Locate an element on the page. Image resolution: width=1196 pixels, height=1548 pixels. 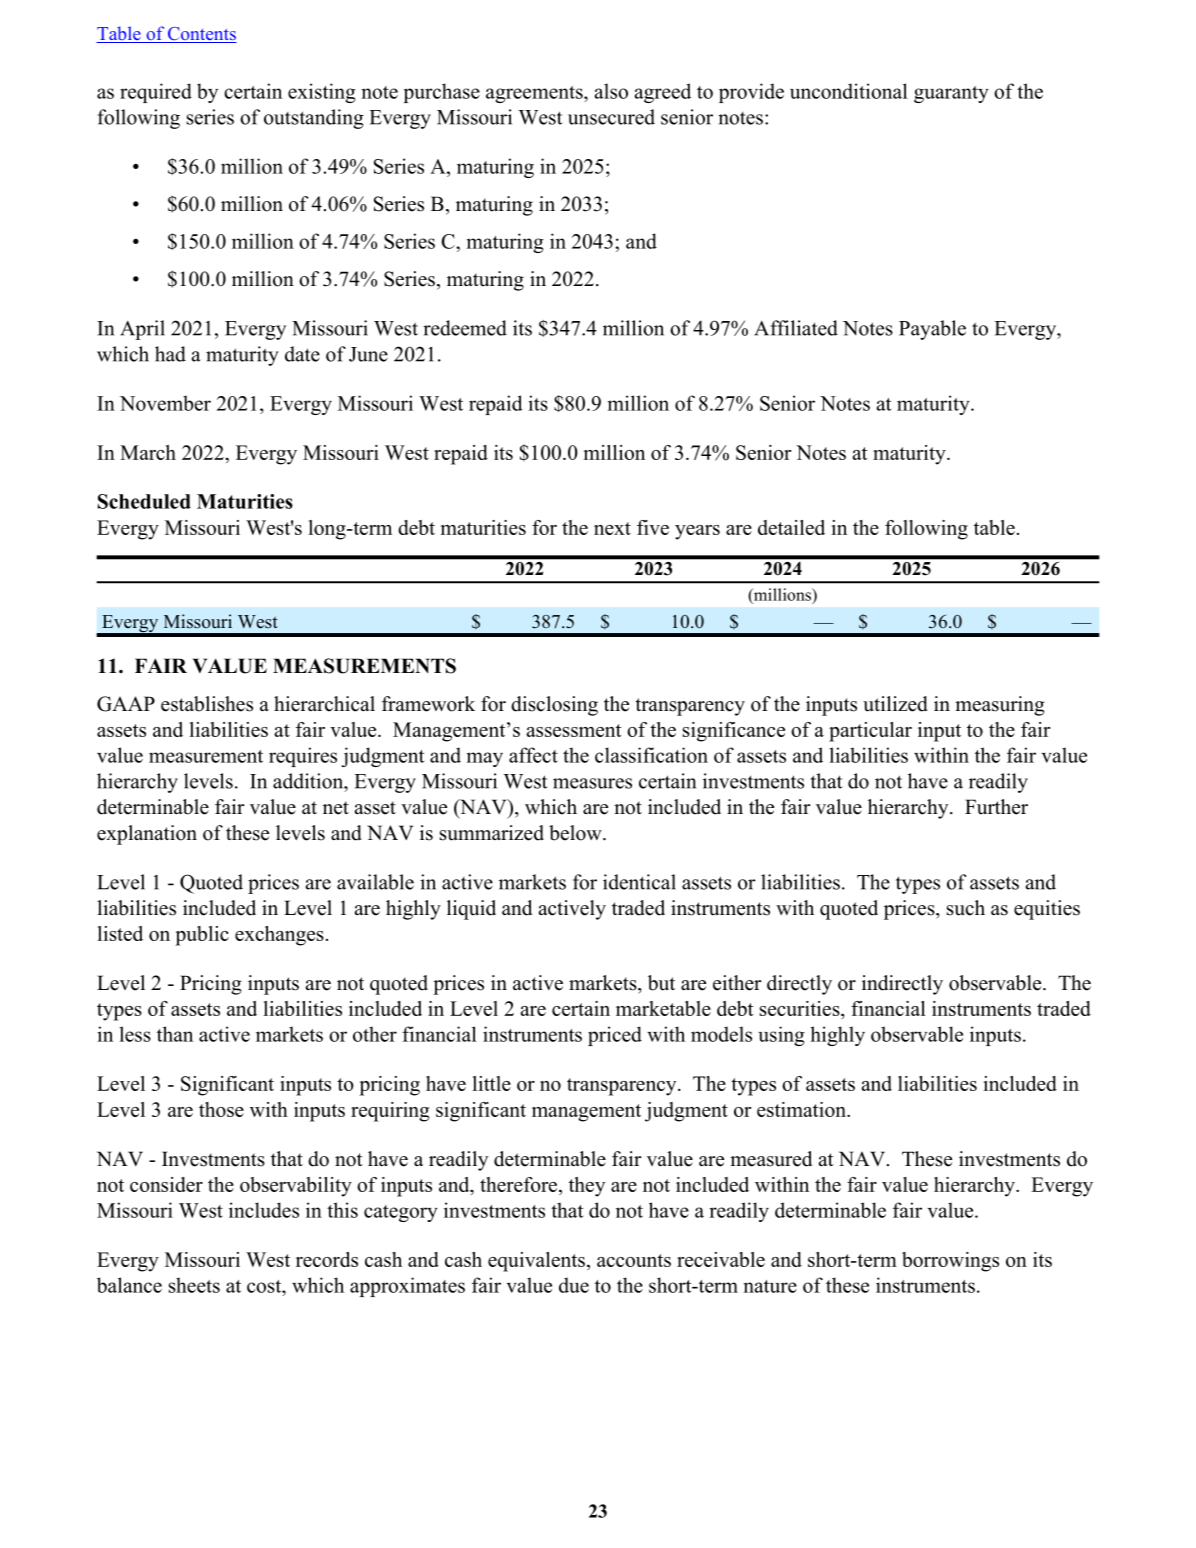
public is located at coordinates (202, 936).
